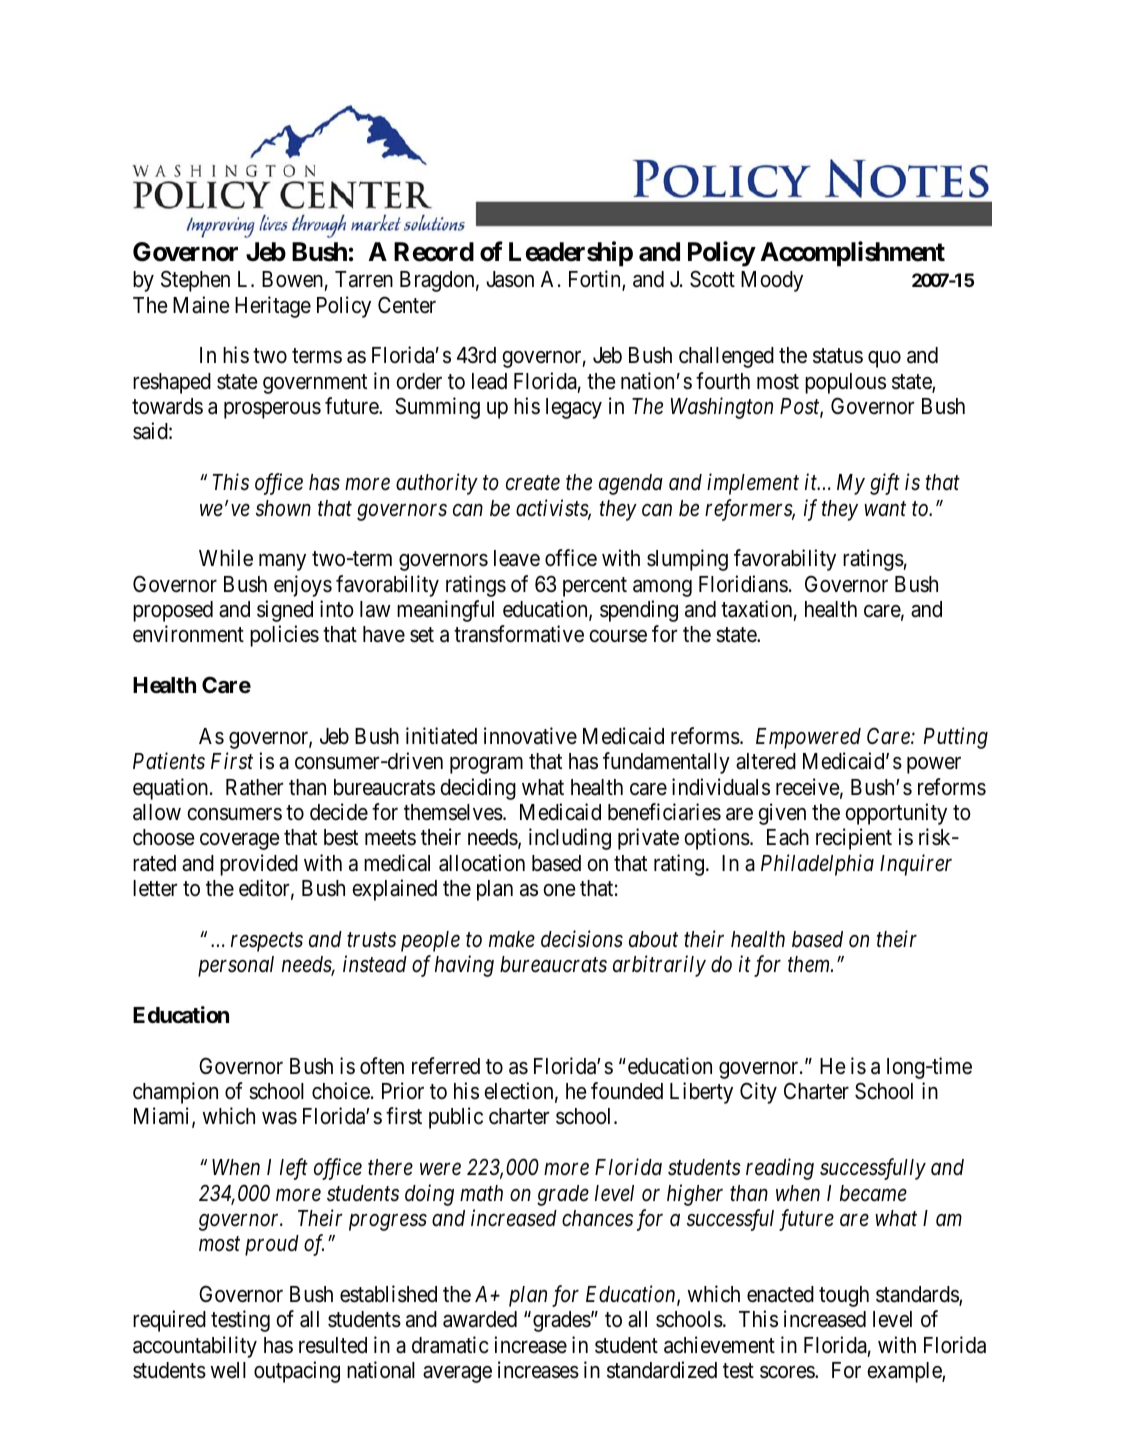  What do you see at coordinates (228, 1370) in the page?
I see `well` at bounding box center [228, 1370].
